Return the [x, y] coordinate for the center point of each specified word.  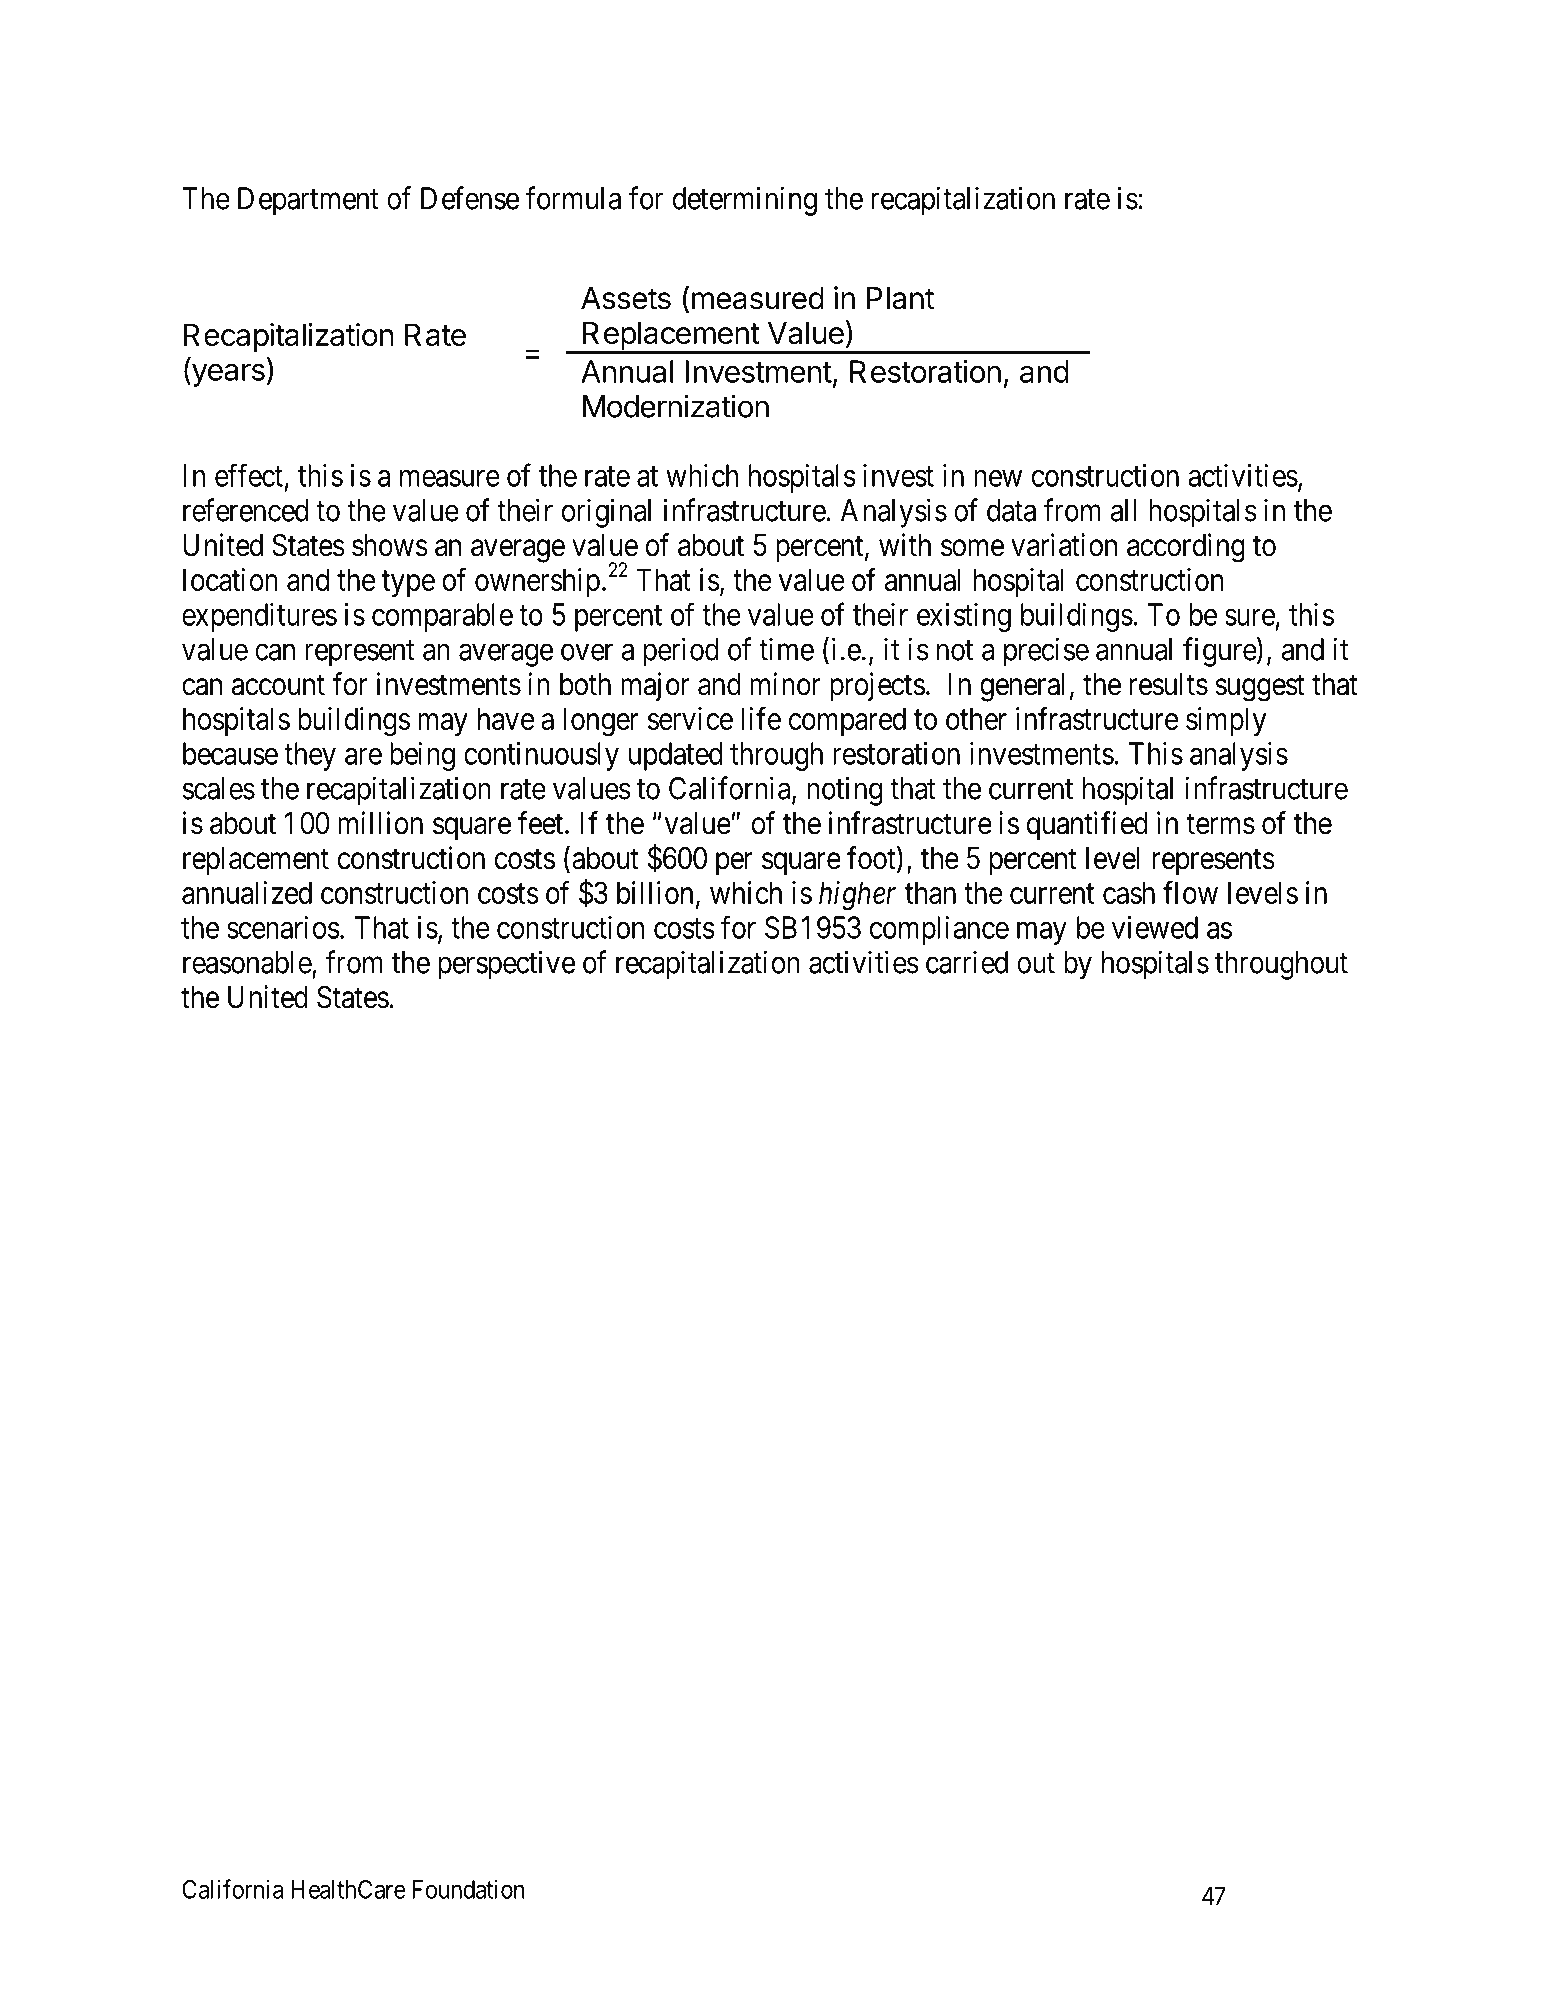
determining [745, 201]
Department [308, 201]
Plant [900, 298]
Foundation [468, 1889]
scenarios [283, 927]
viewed [1155, 927]
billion [655, 892]
